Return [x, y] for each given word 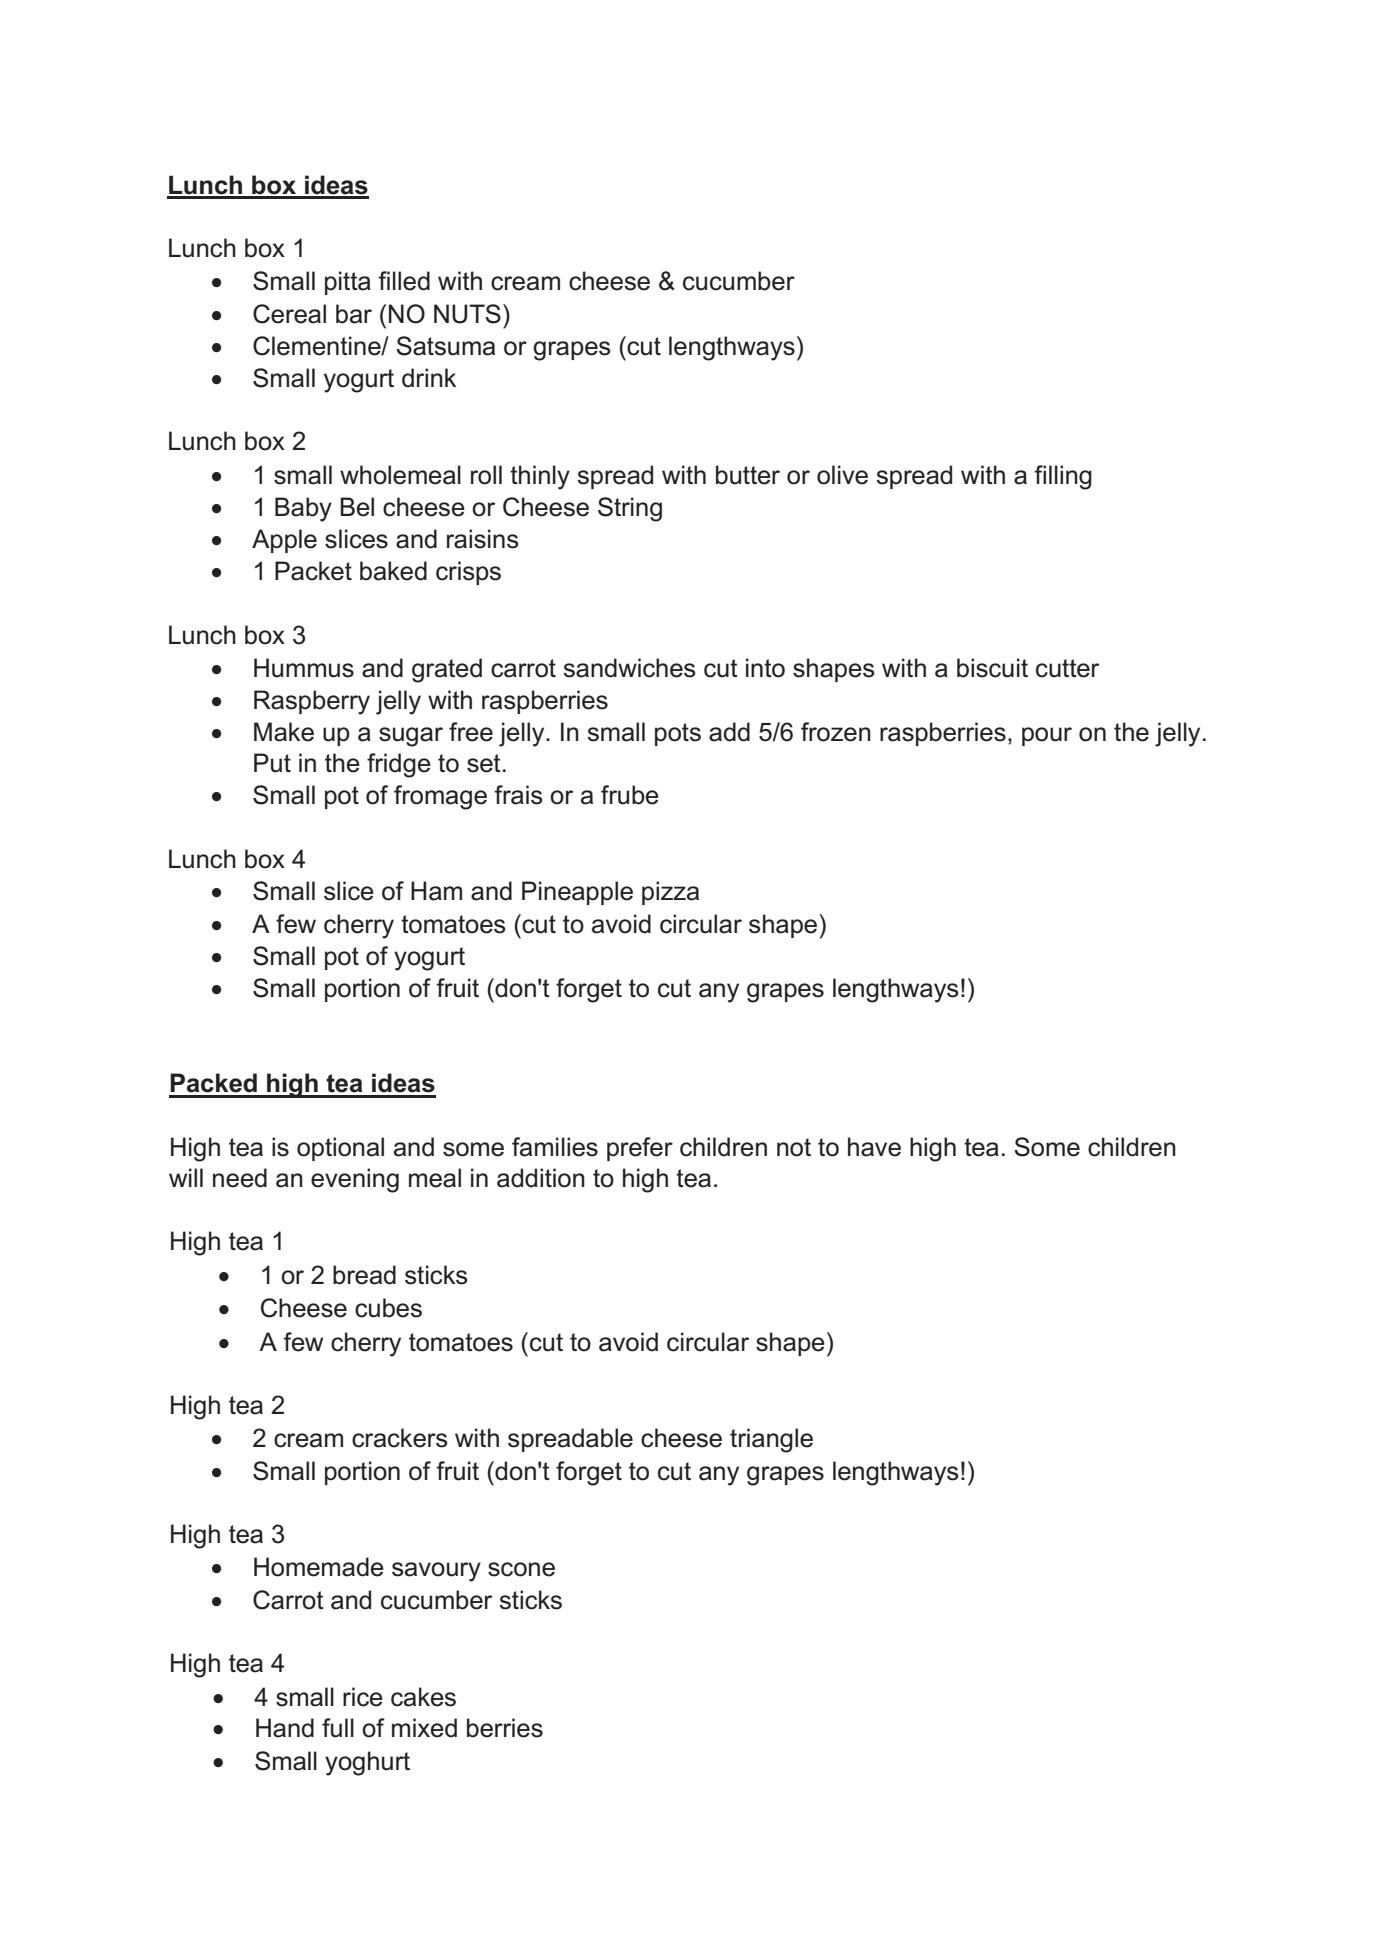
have [874, 1147]
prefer [640, 1149]
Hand [285, 1728]
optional [340, 1149]
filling [1063, 477]
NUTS [467, 314]
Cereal [289, 314]
